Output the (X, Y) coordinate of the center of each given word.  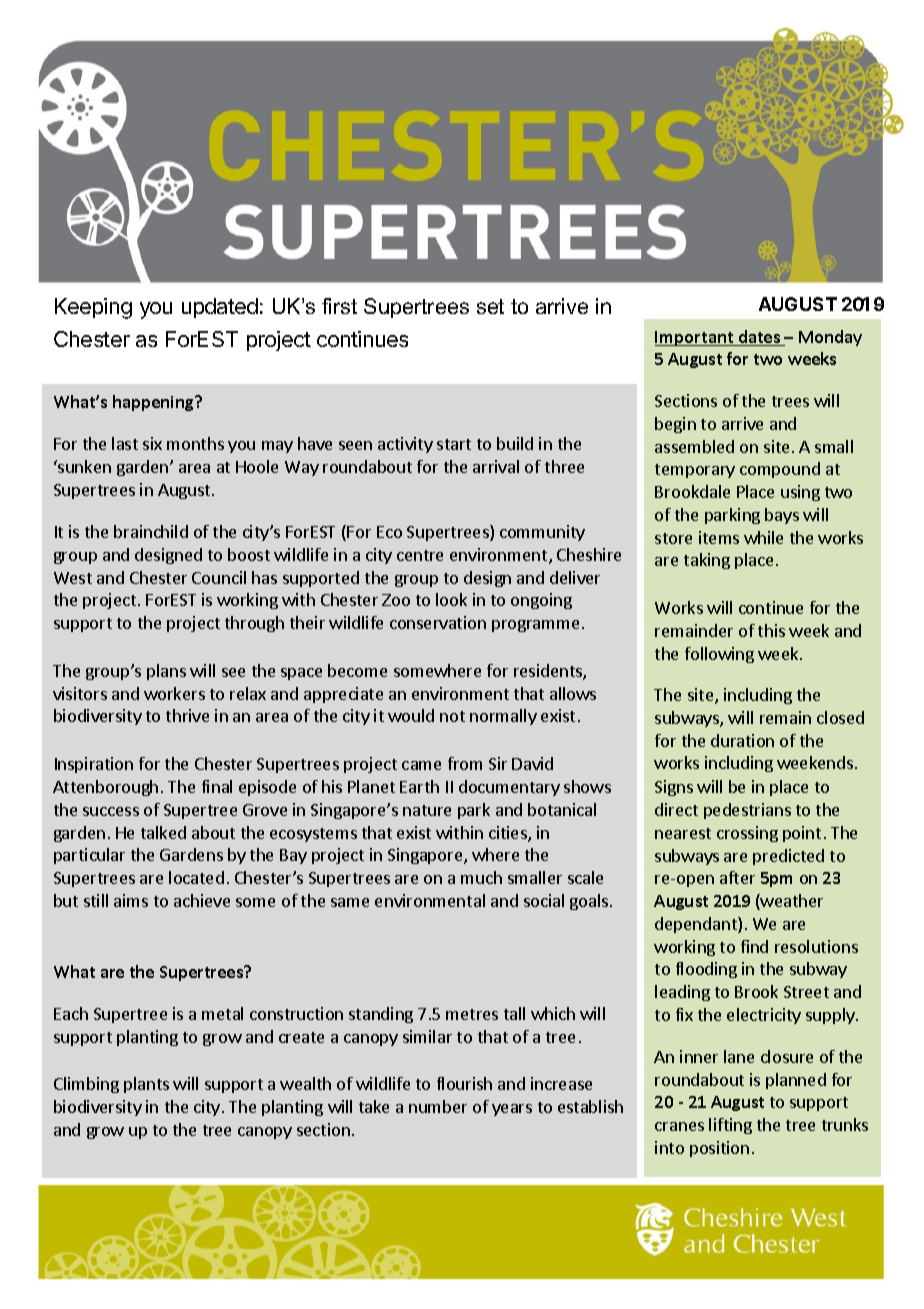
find (754, 946)
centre (420, 555)
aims (131, 900)
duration (742, 740)
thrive (187, 715)
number (438, 1106)
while (763, 537)
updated (220, 308)
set (490, 306)
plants (146, 1085)
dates (759, 338)
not (452, 716)
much (481, 877)
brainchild (151, 531)
